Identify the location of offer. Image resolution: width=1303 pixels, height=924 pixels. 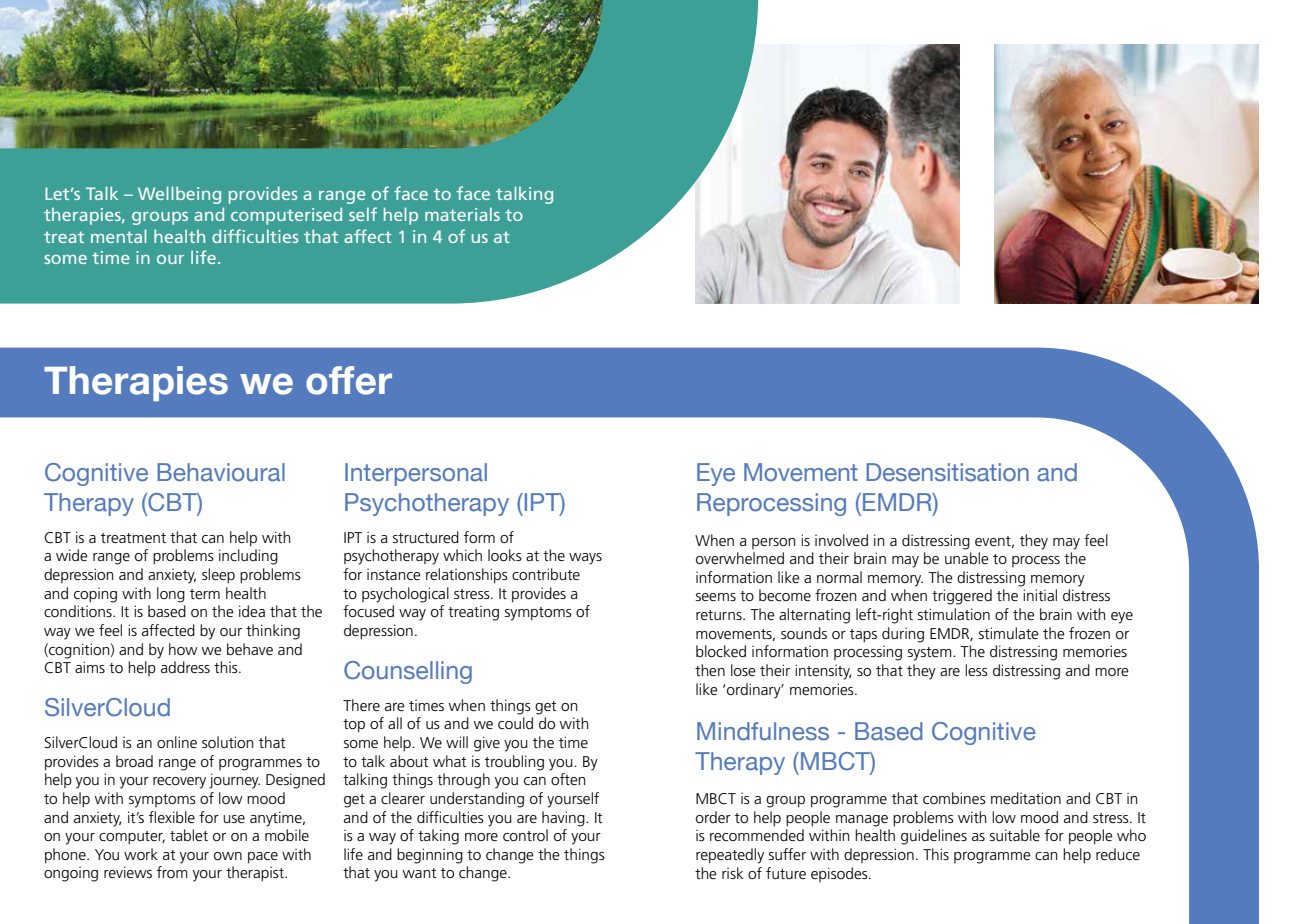
(349, 380).
